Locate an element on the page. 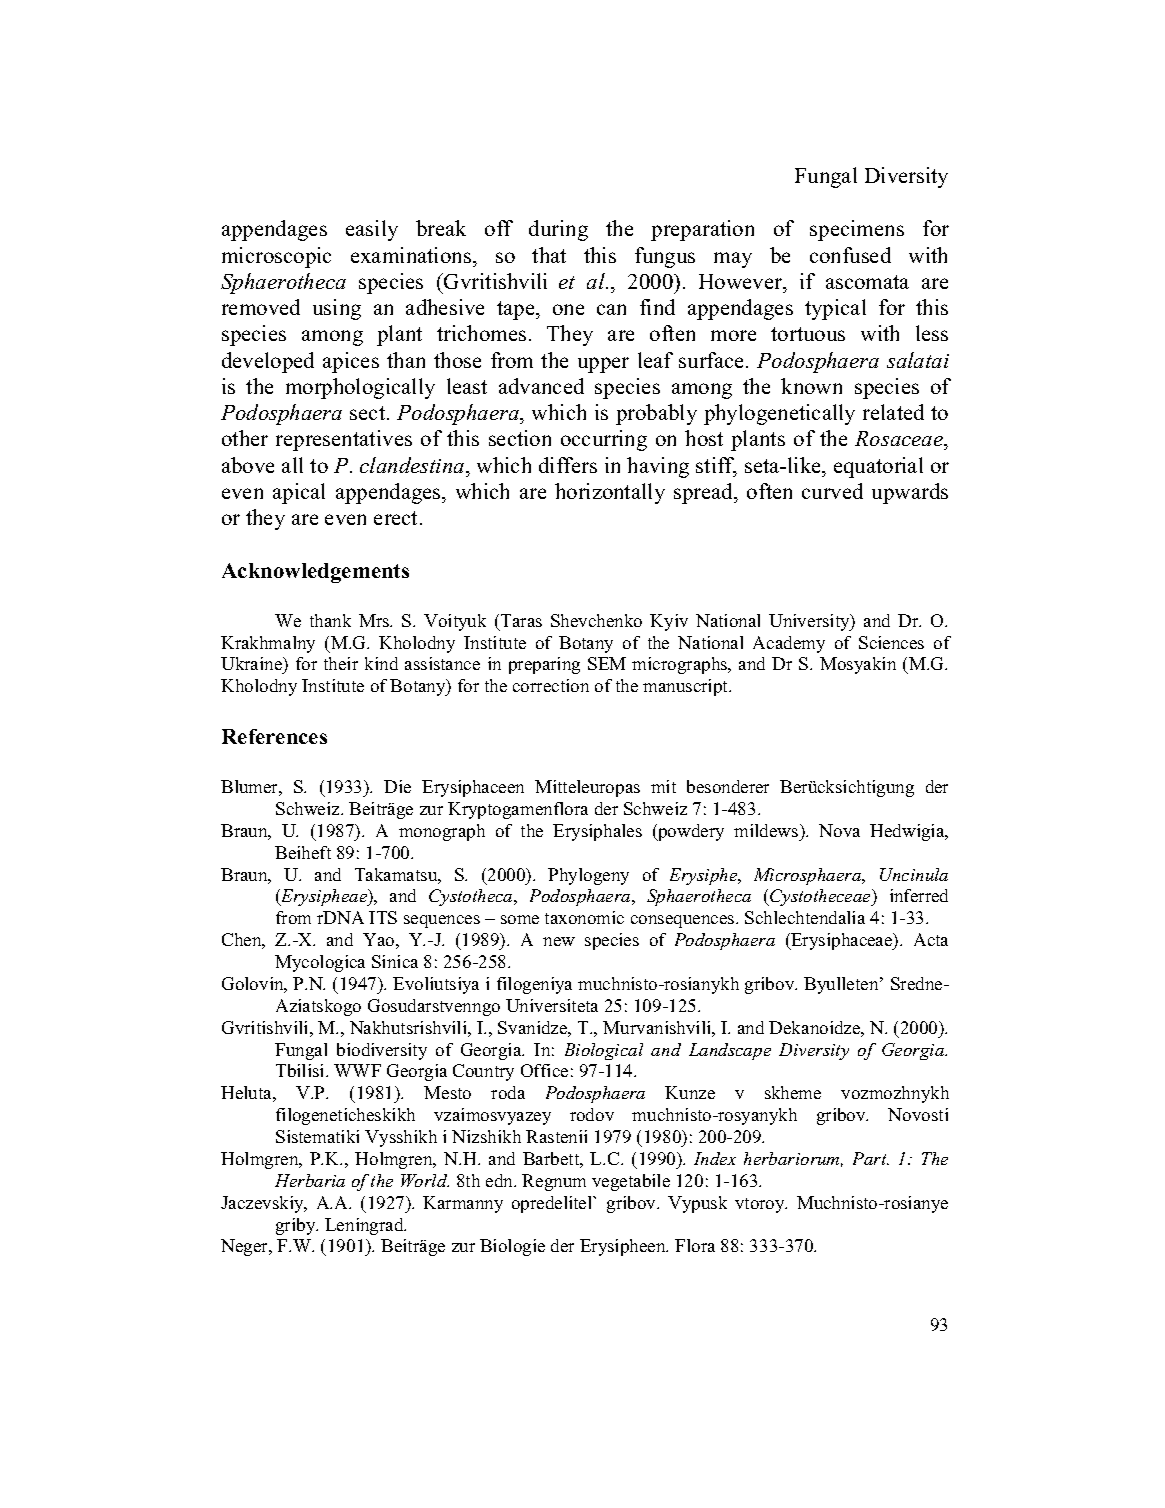 The width and height of the page is (1165, 1508). ITS is located at coordinates (383, 917).
